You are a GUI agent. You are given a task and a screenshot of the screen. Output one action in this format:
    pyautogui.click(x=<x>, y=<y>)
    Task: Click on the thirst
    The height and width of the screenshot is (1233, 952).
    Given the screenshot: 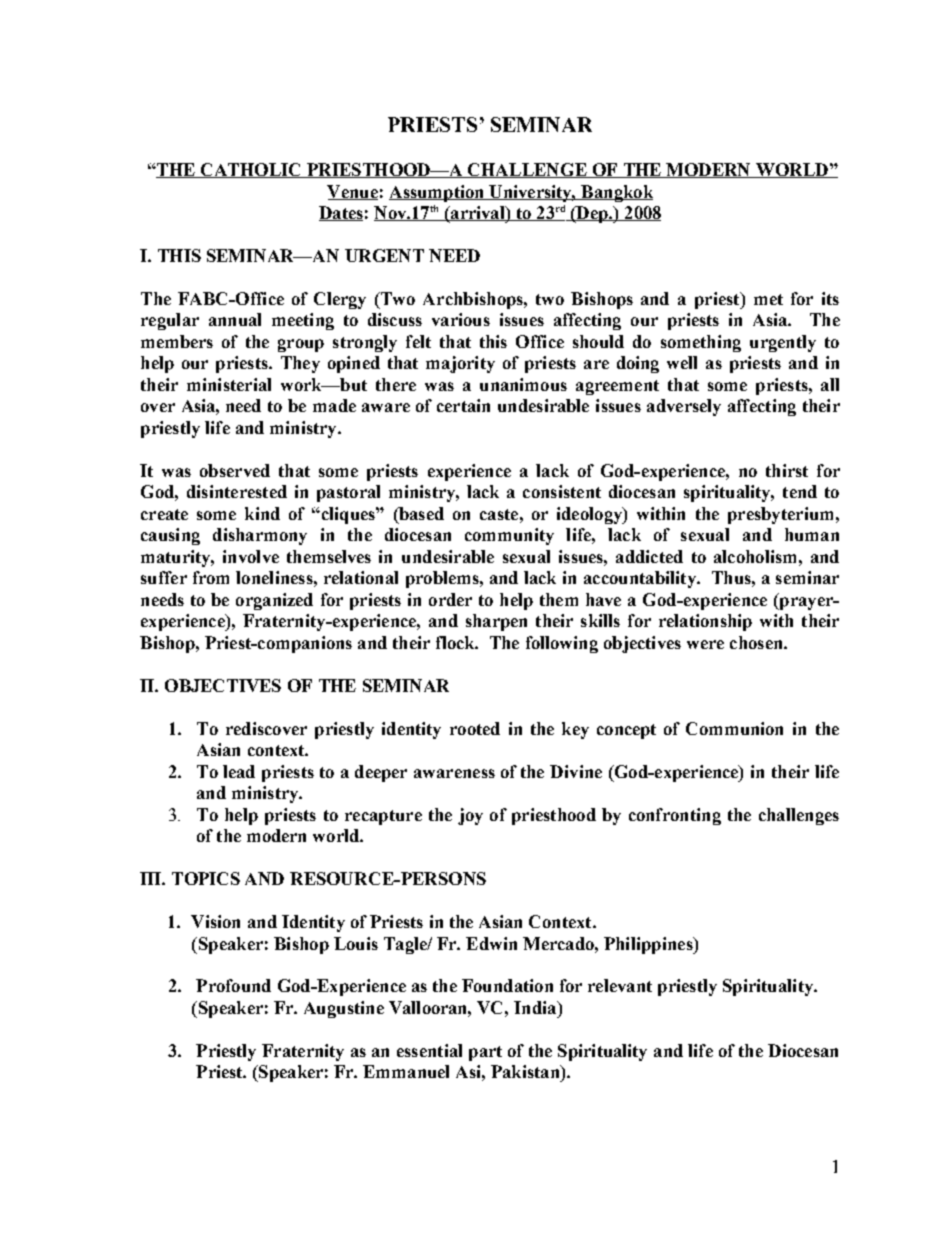 What is the action you would take?
    pyautogui.click(x=787, y=470)
